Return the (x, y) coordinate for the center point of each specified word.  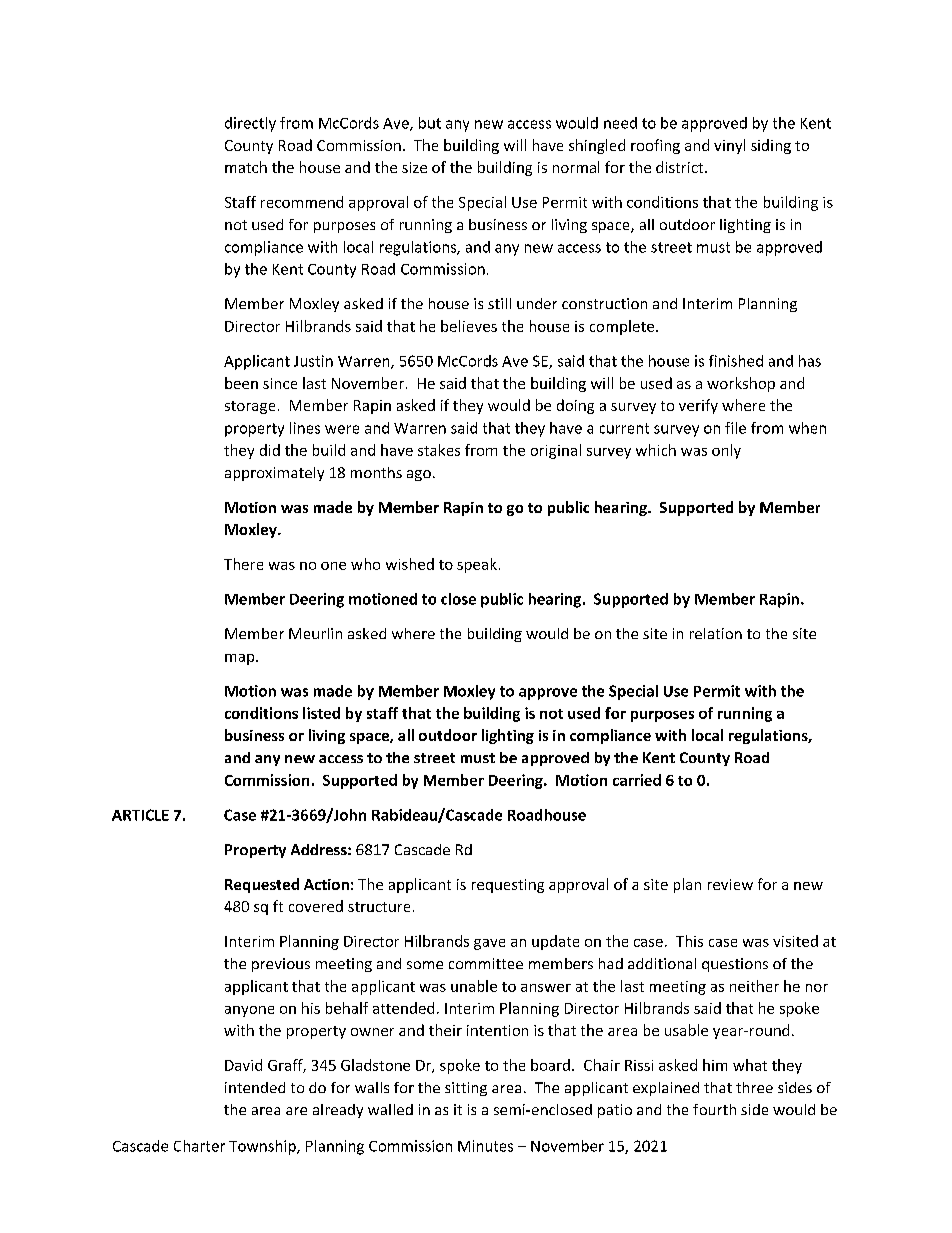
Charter (199, 1146)
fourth (714, 1109)
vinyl (729, 146)
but (430, 123)
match (246, 167)
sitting (466, 1089)
